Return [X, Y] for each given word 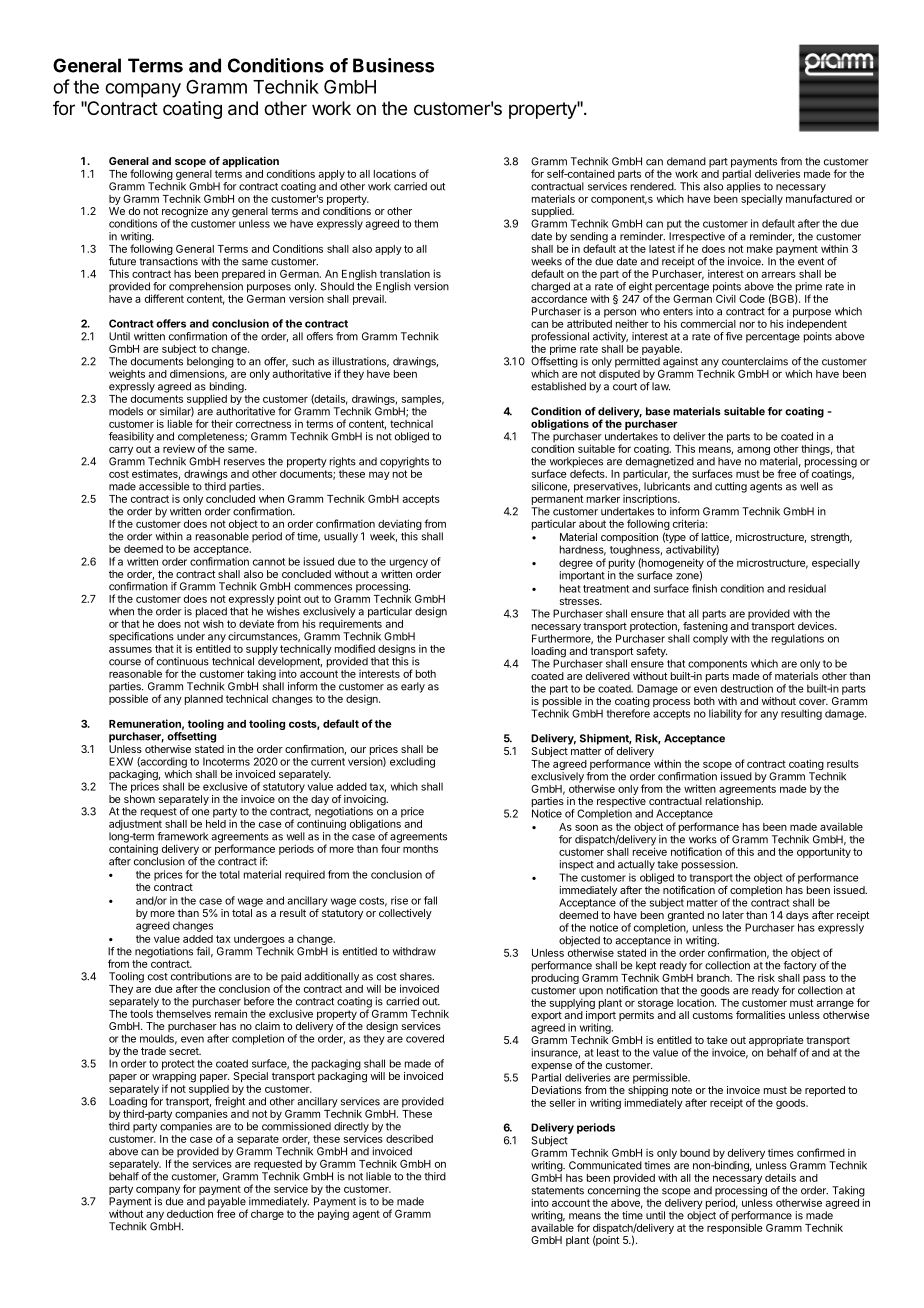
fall [430, 900]
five [734, 336]
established [558, 386]
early [413, 687]
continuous [183, 661]
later [733, 915]
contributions [201, 976]
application [250, 162]
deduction [190, 1212]
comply [710, 638]
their [222, 423]
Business [393, 65]
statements [558, 1191]
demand [686, 161]
